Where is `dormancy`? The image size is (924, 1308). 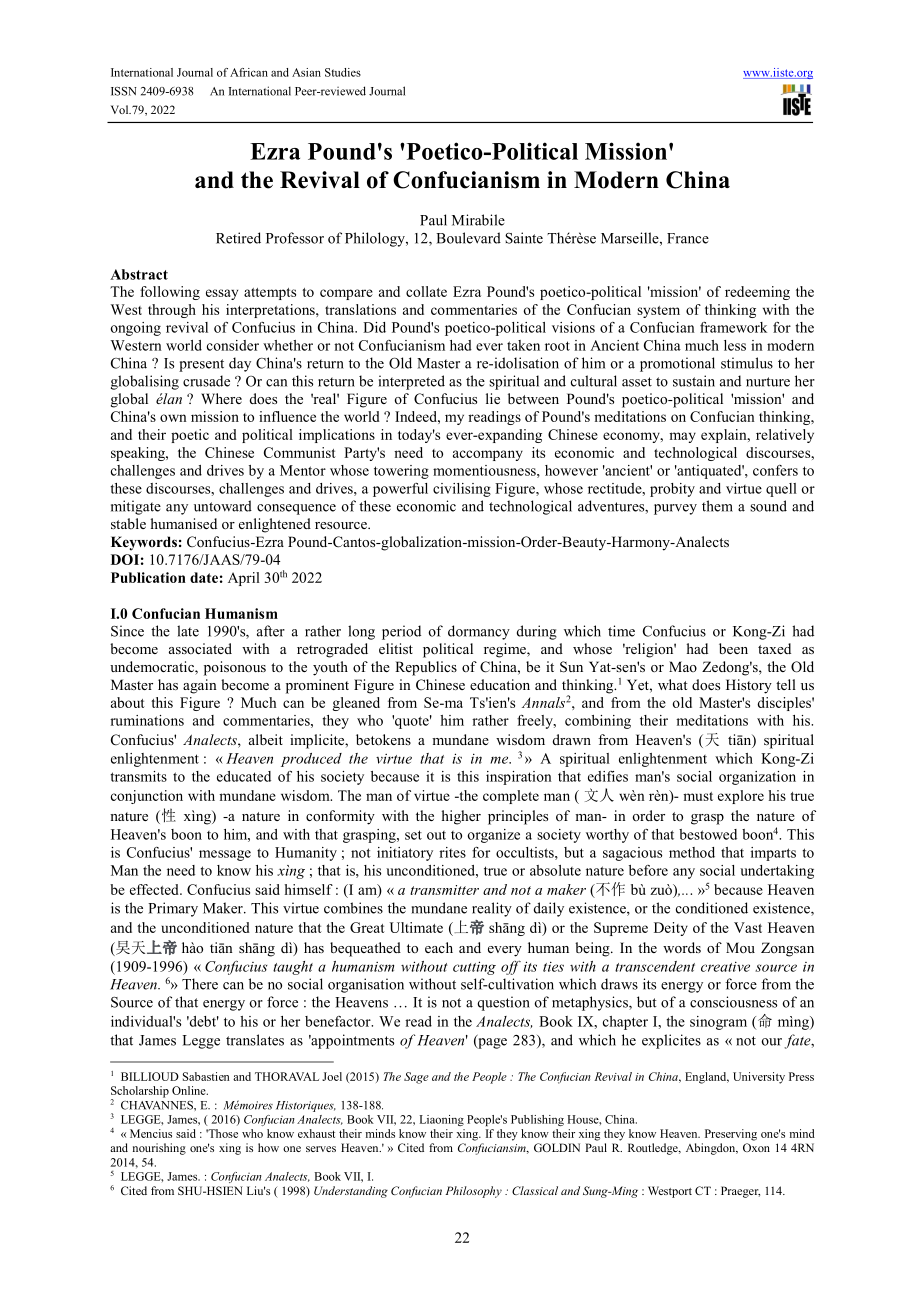 dormancy is located at coordinates (479, 632).
